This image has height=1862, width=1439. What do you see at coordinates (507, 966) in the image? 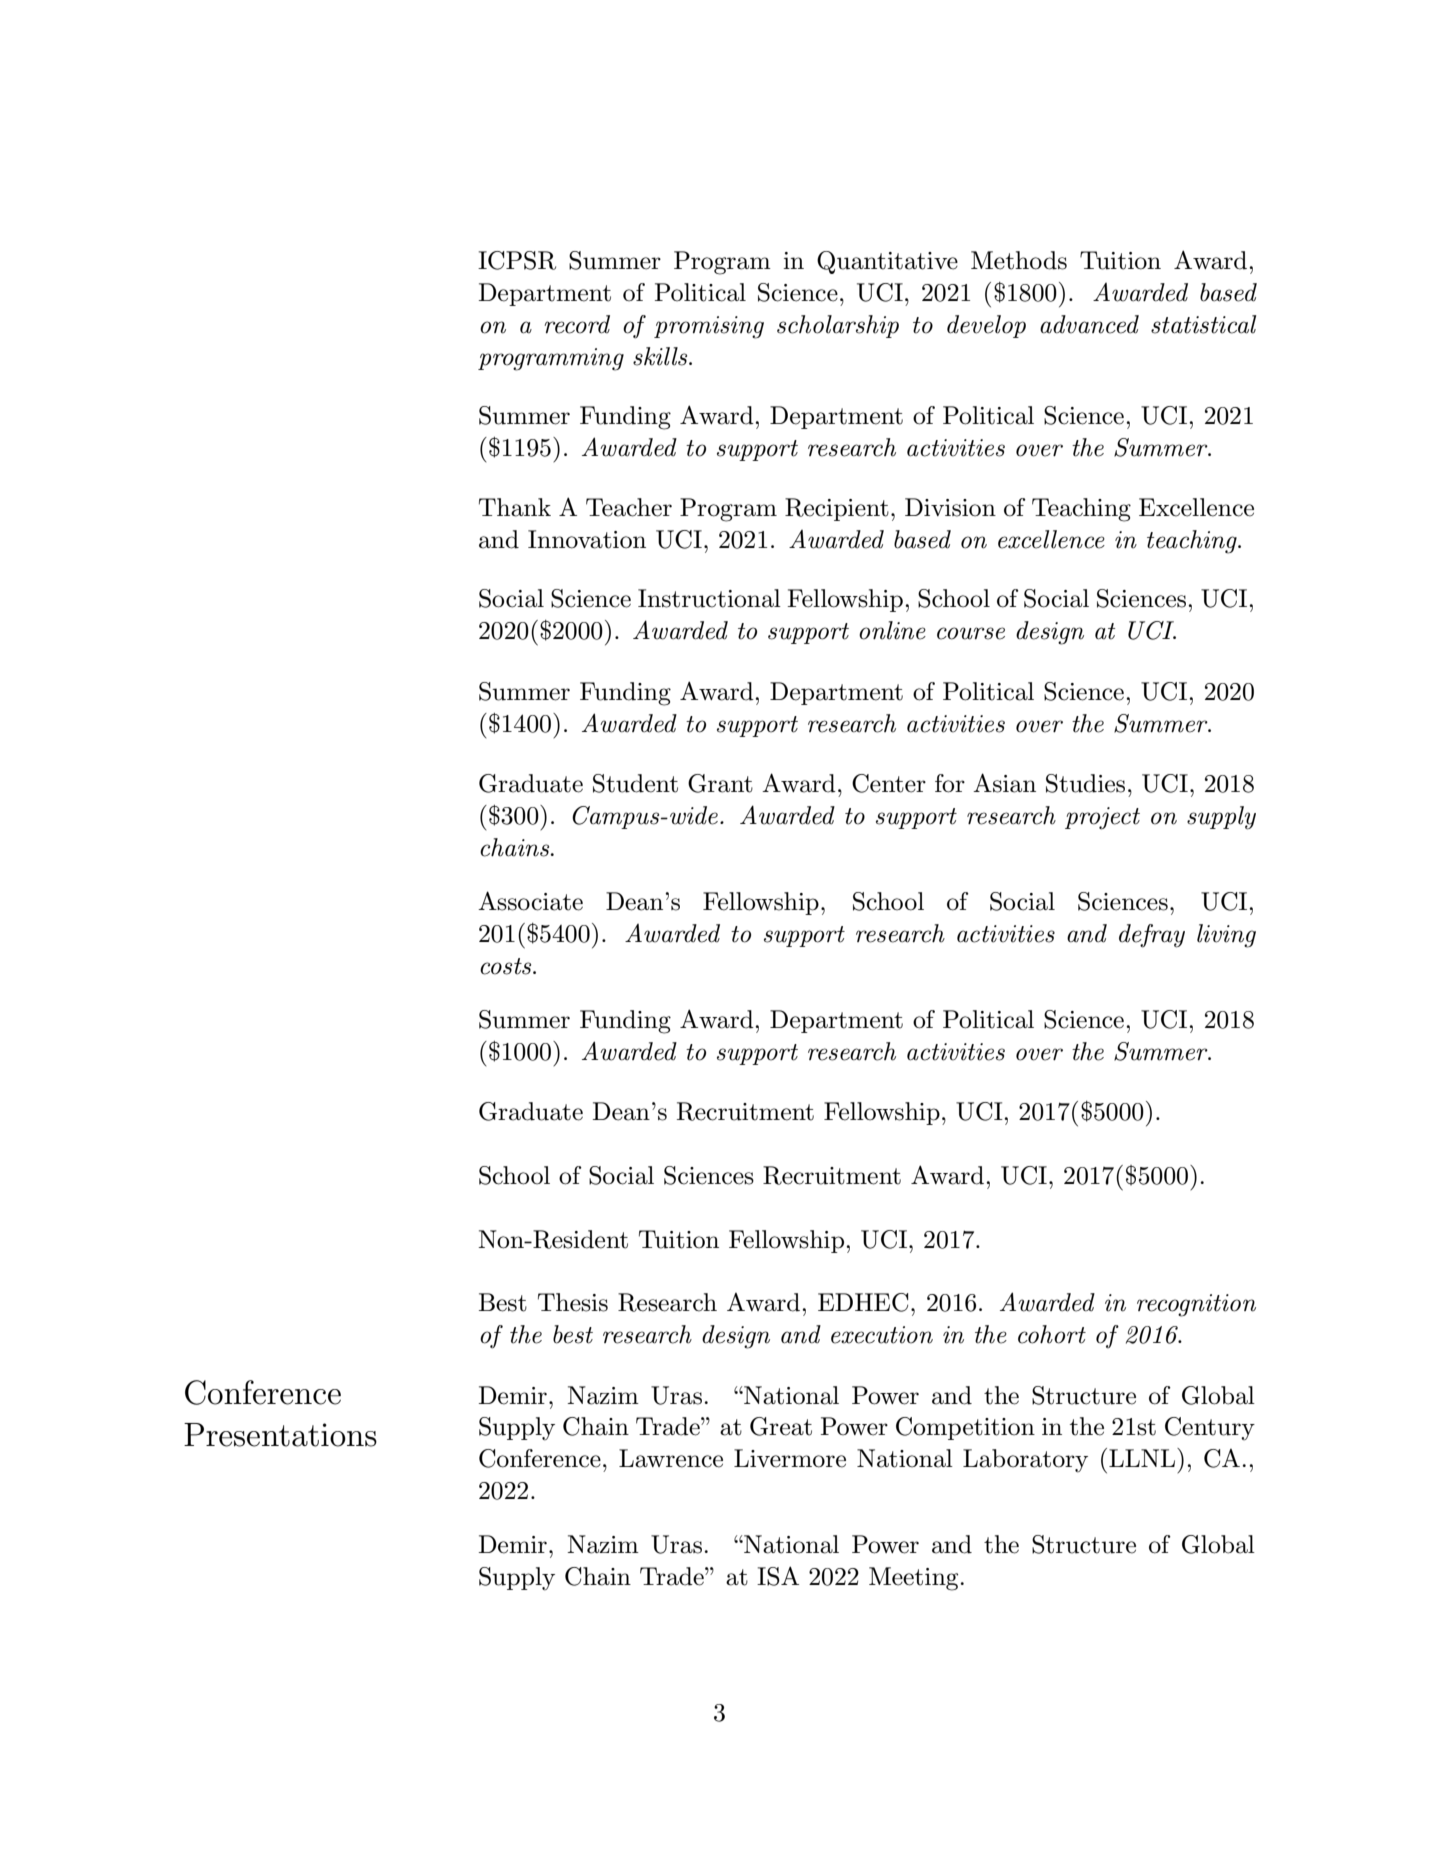
I see `costs` at bounding box center [507, 966].
